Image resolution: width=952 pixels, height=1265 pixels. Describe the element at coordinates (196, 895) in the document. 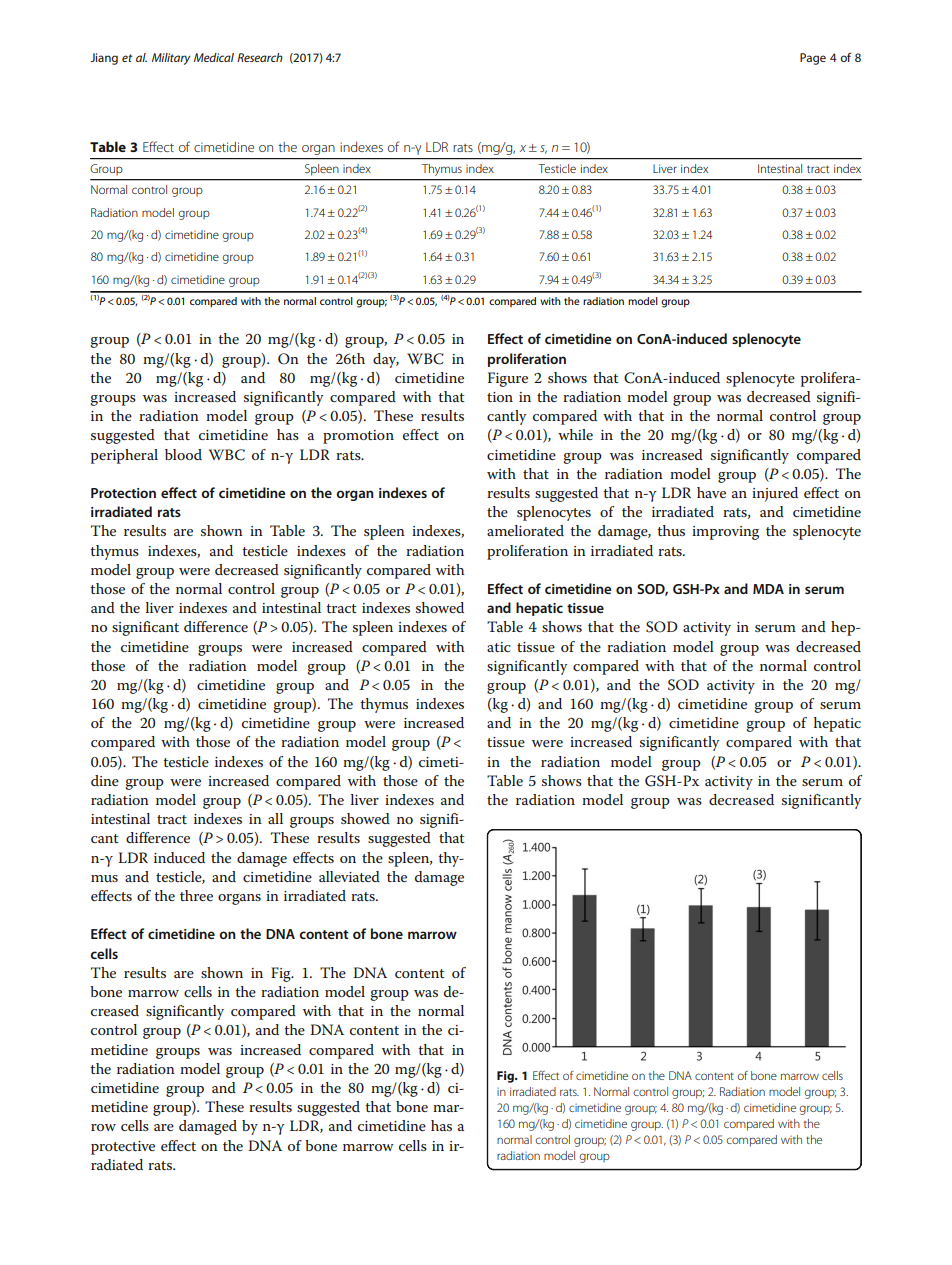

I see `three` at that location.
